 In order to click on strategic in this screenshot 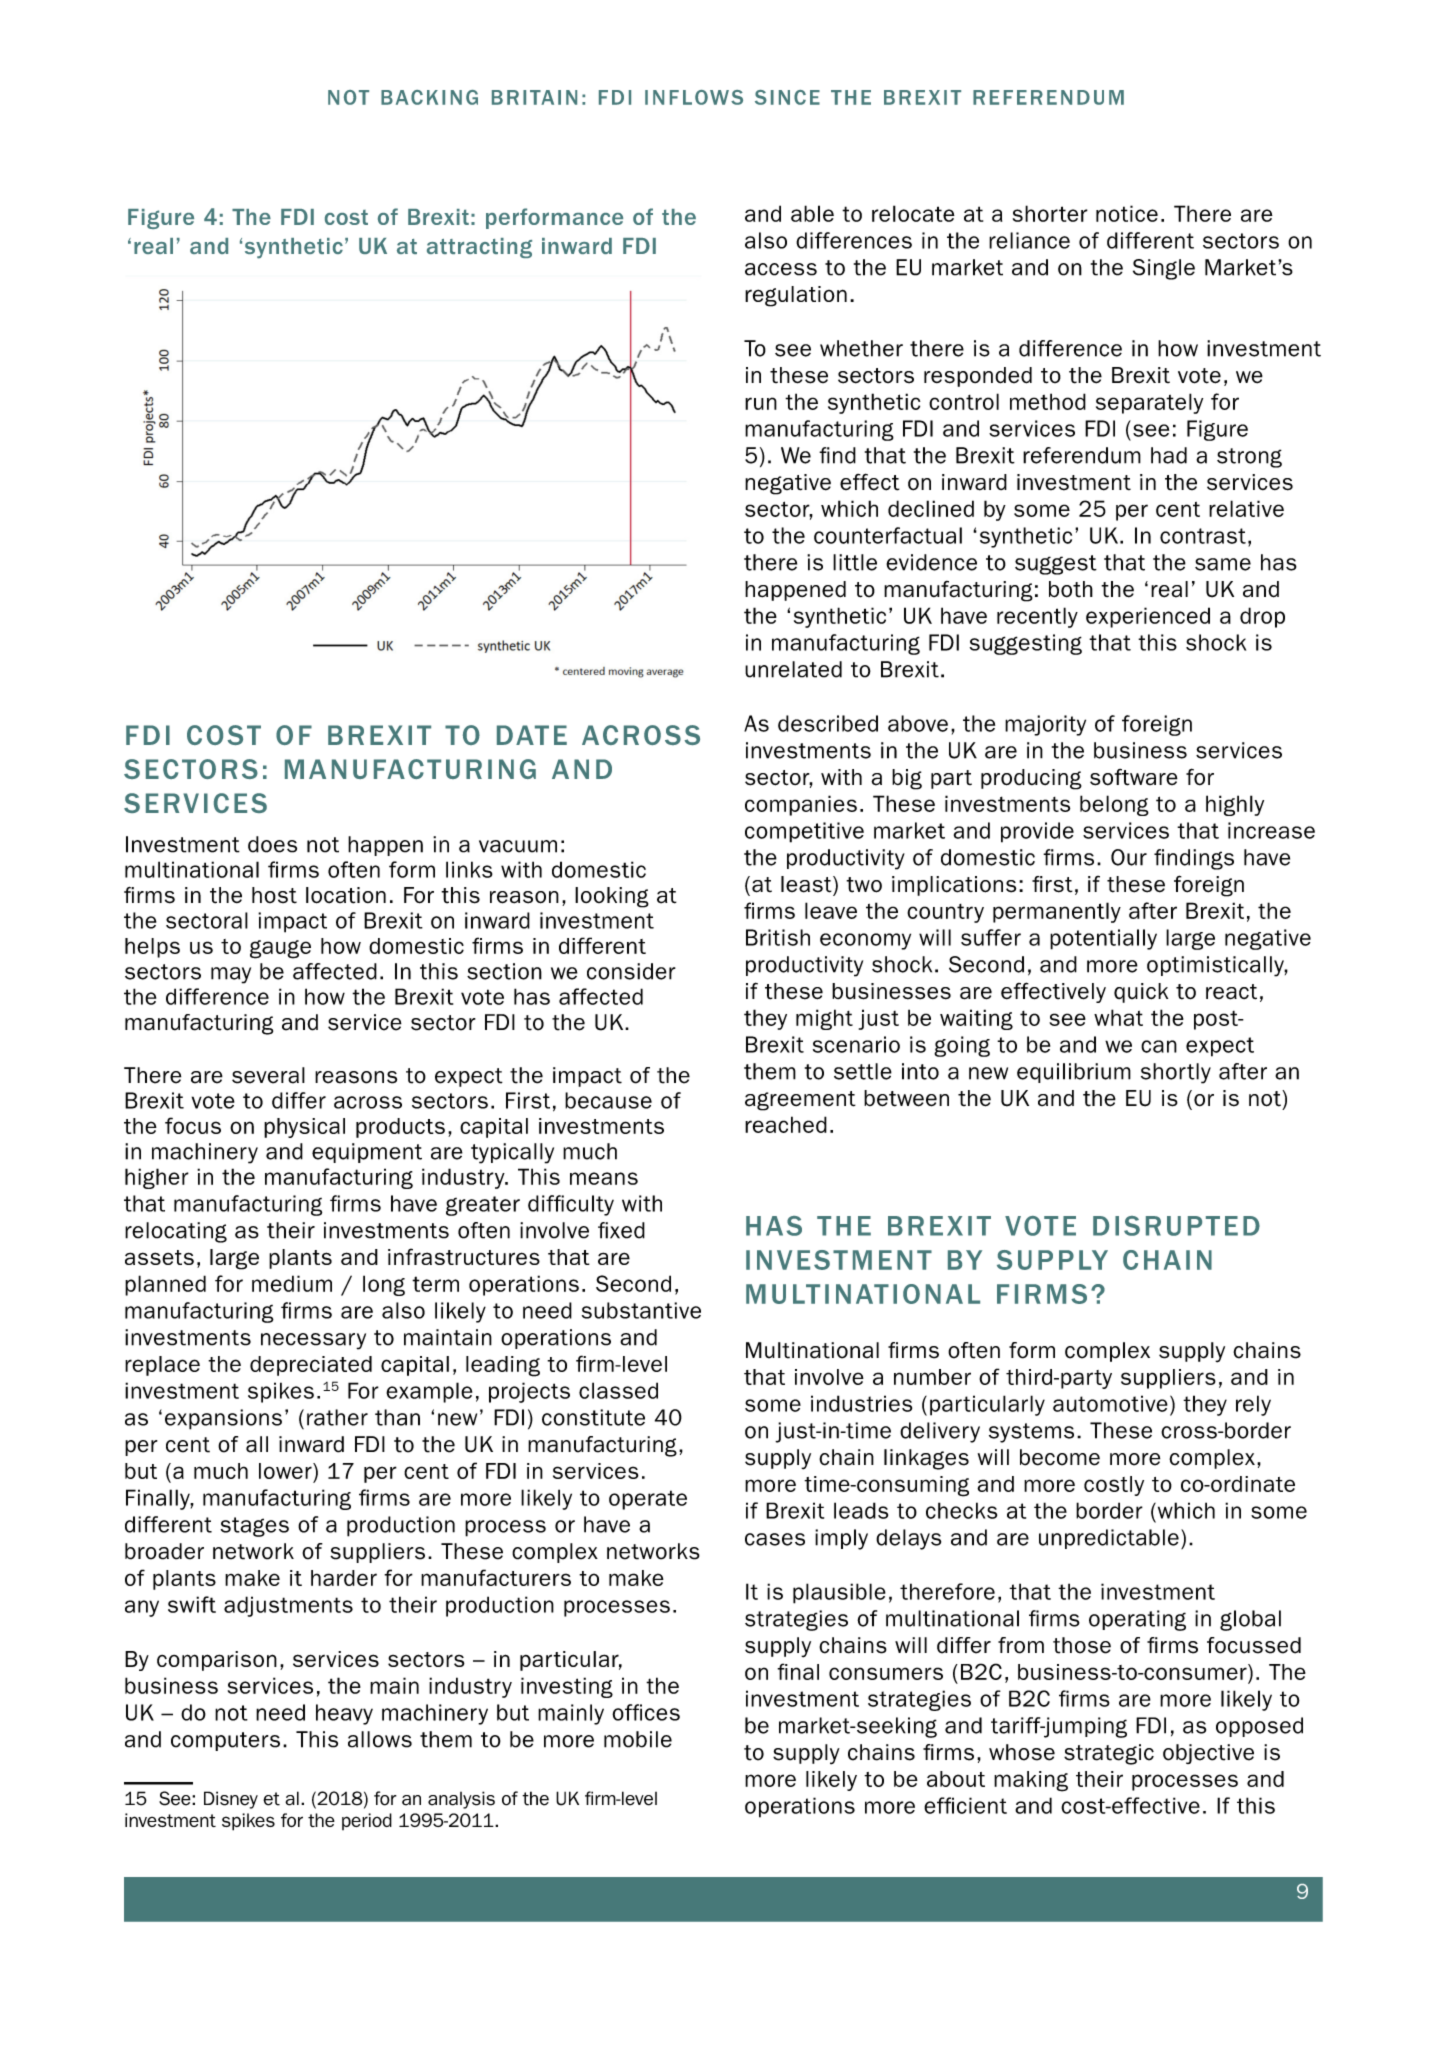, I will do `click(1109, 1754)`.
